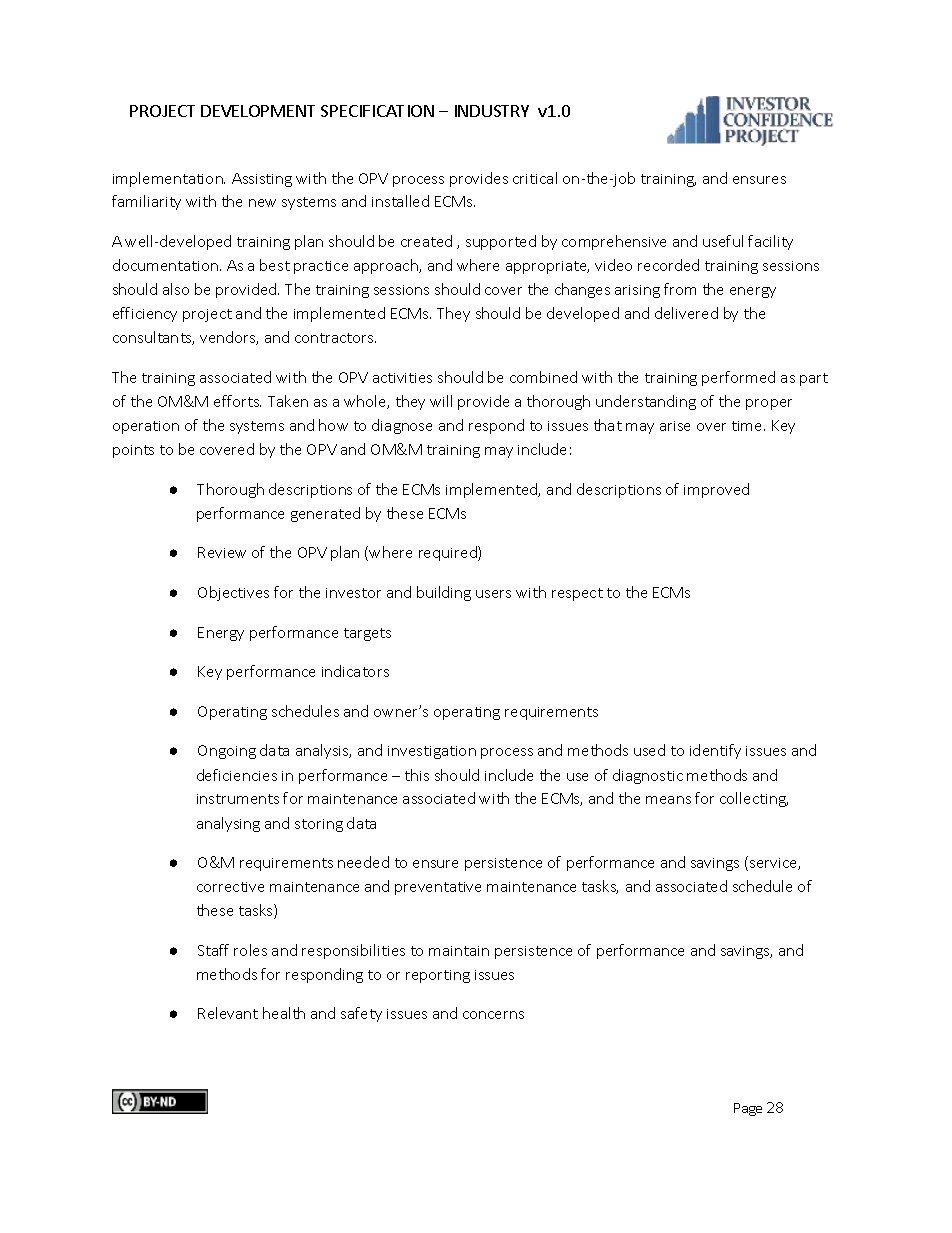 The height and width of the screenshot is (1233, 952). What do you see at coordinates (237, 401) in the screenshot?
I see `efforts` at bounding box center [237, 401].
